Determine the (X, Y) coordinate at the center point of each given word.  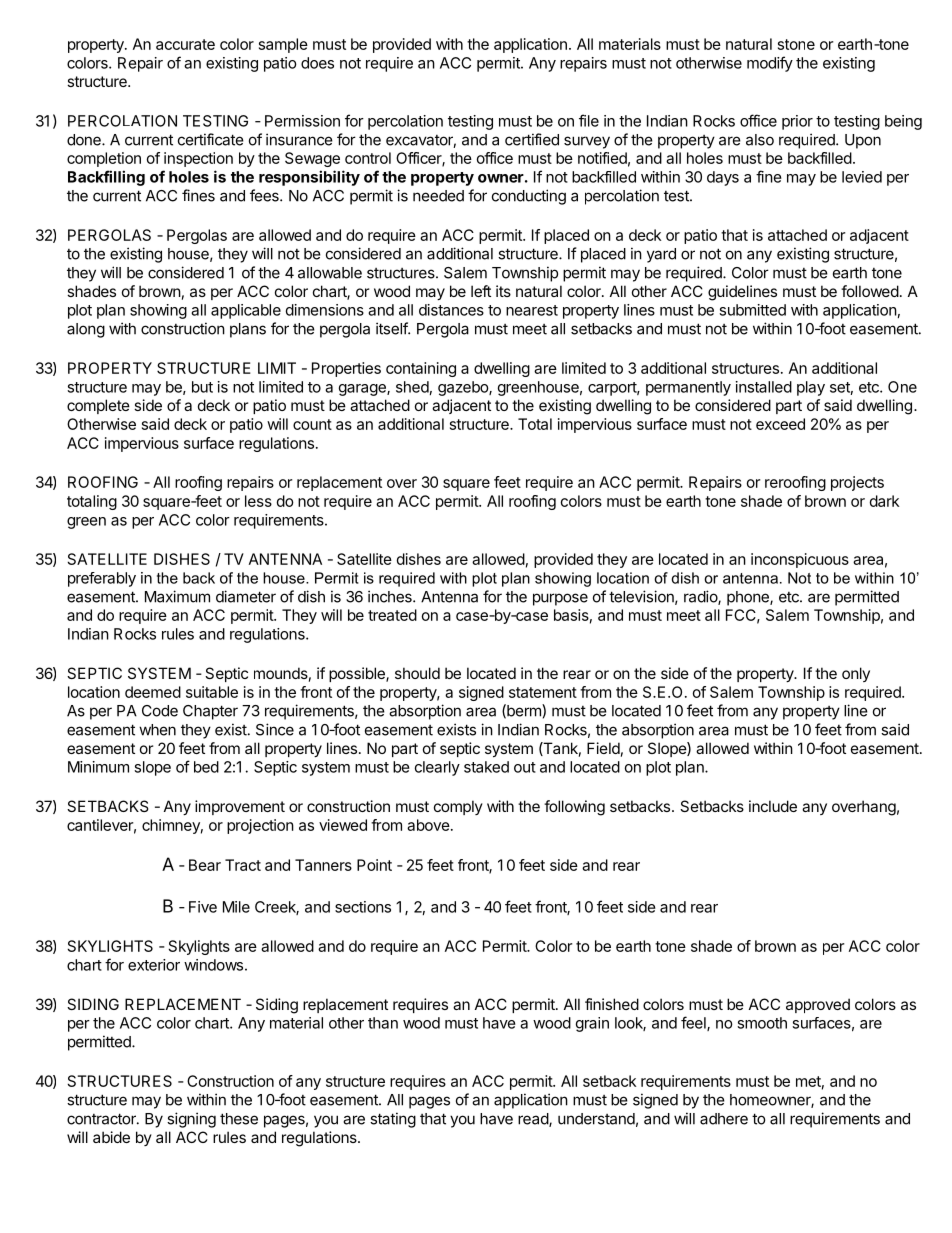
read (534, 1120)
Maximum (177, 596)
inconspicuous (800, 560)
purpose (560, 599)
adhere (724, 1119)
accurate (185, 44)
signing (191, 1120)
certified (532, 139)
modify (770, 64)
